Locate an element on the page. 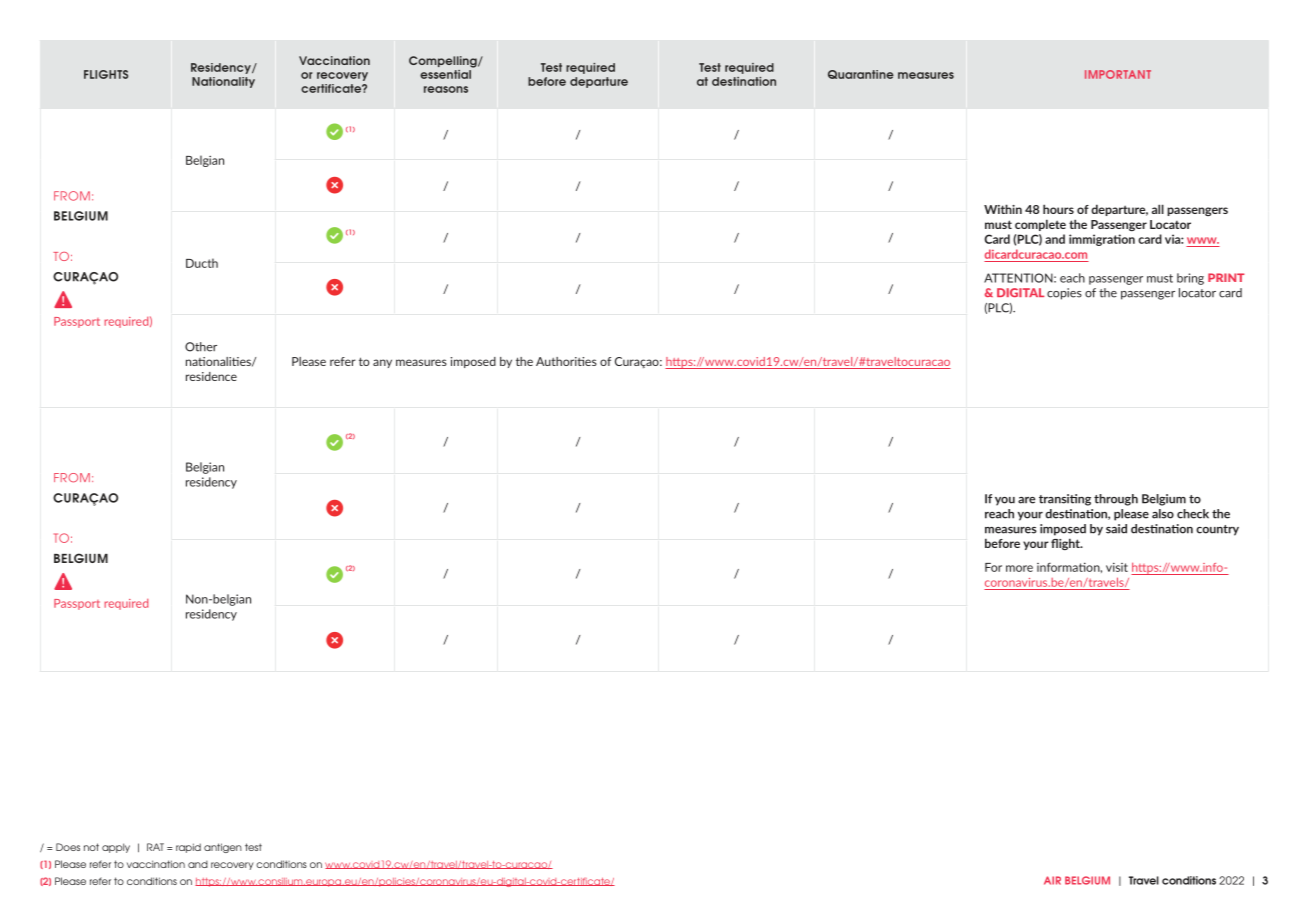 This image has width=1308, height=924. more is located at coordinates (1019, 568).
